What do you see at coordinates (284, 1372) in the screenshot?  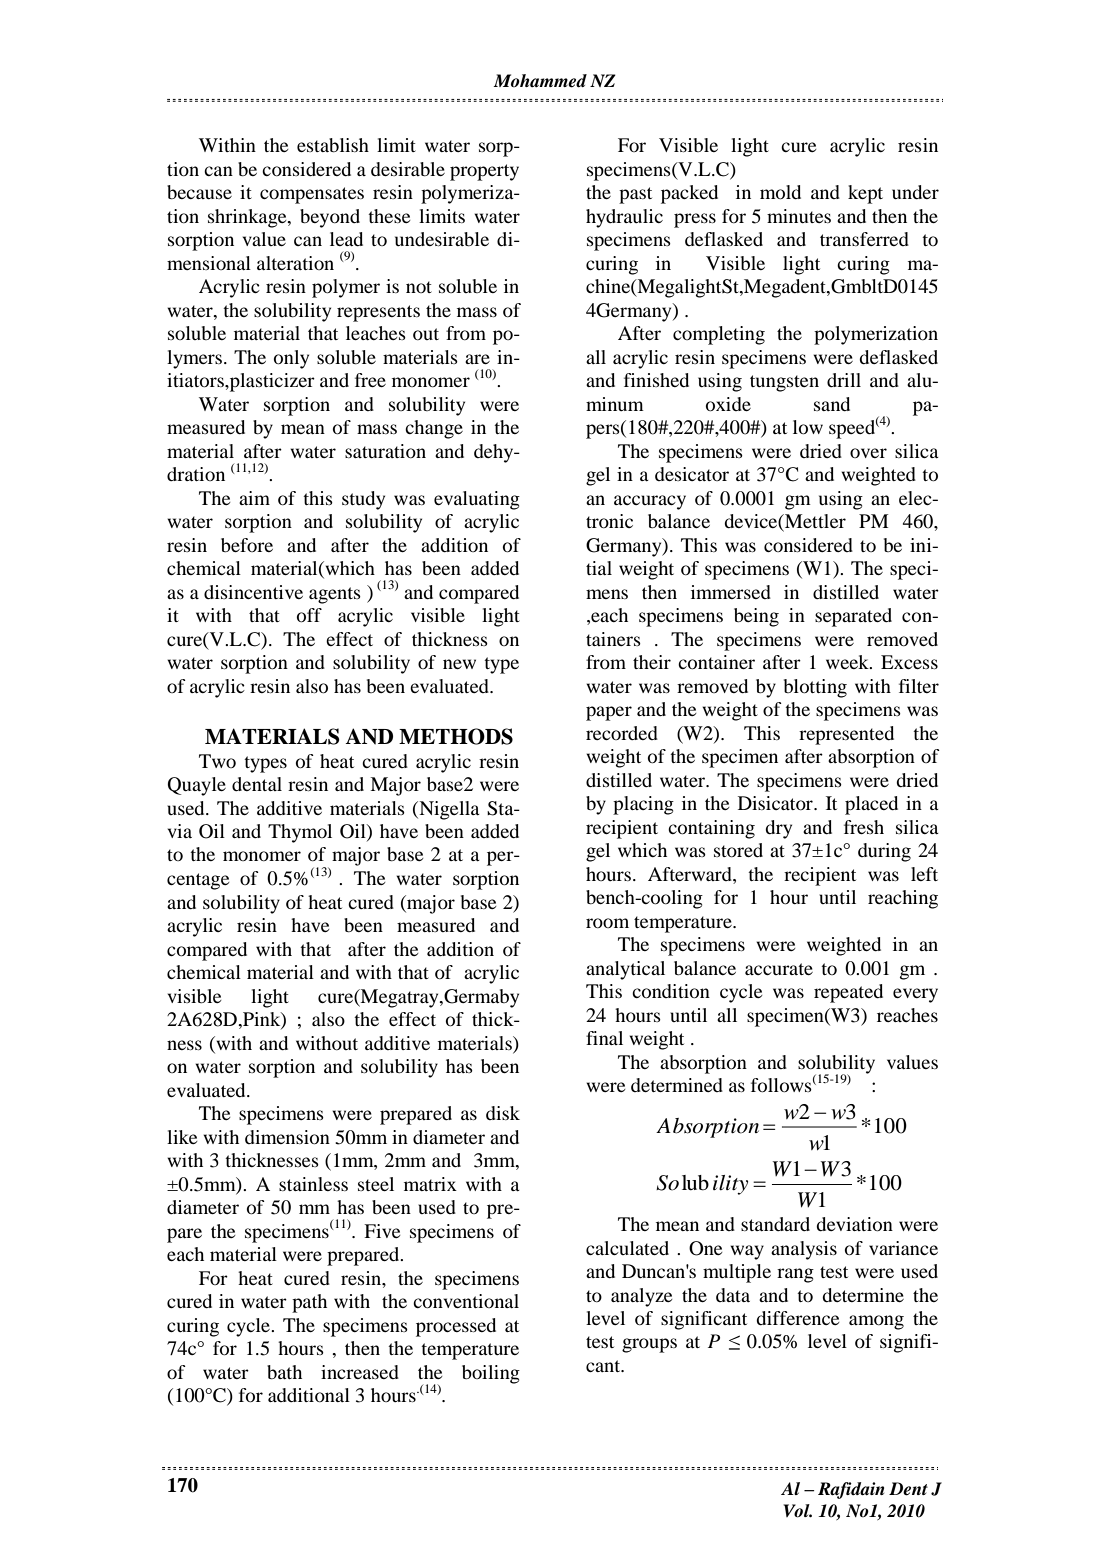 I see `bath` at bounding box center [284, 1372].
